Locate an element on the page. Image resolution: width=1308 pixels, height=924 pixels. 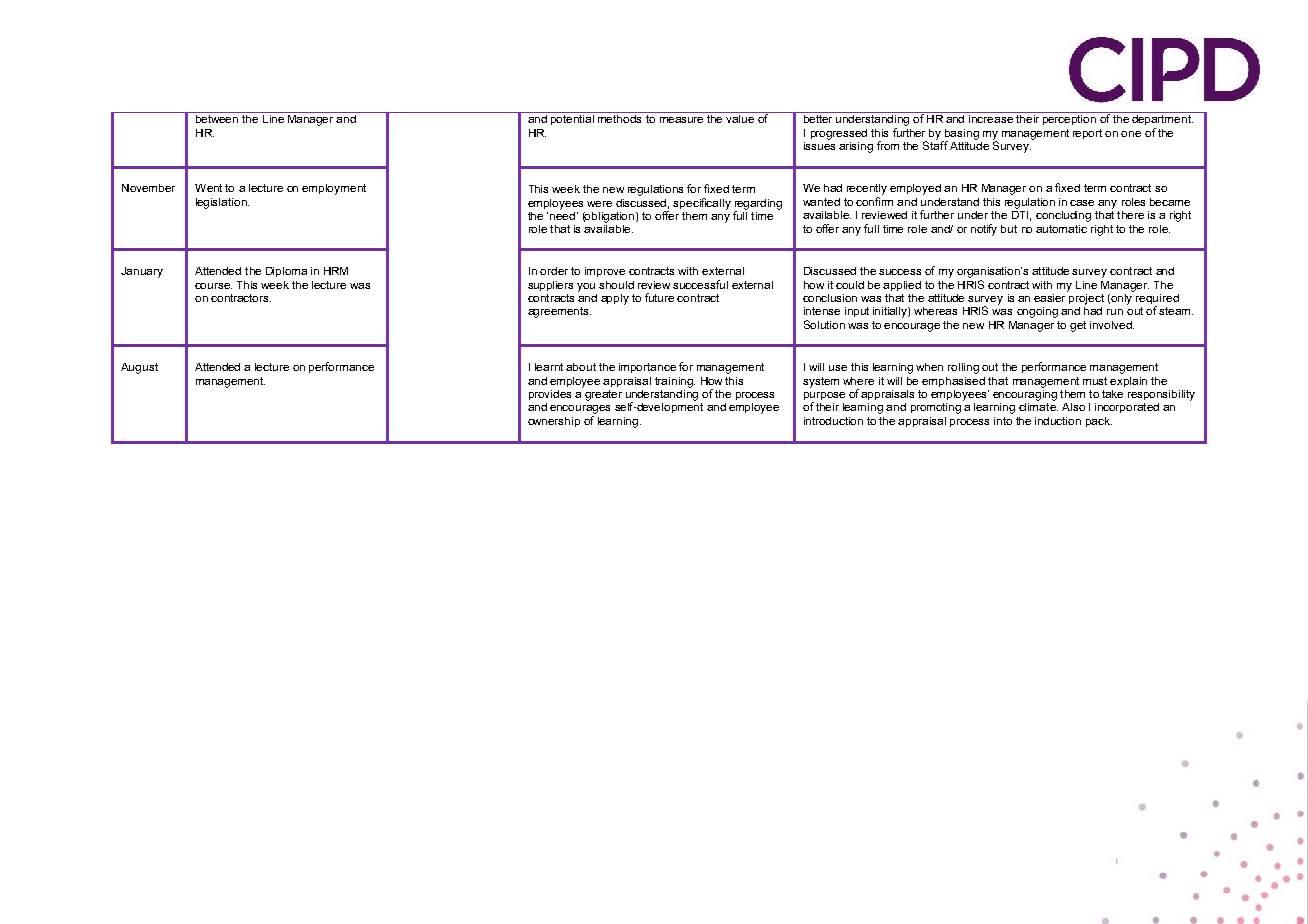
course is located at coordinates (213, 286).
